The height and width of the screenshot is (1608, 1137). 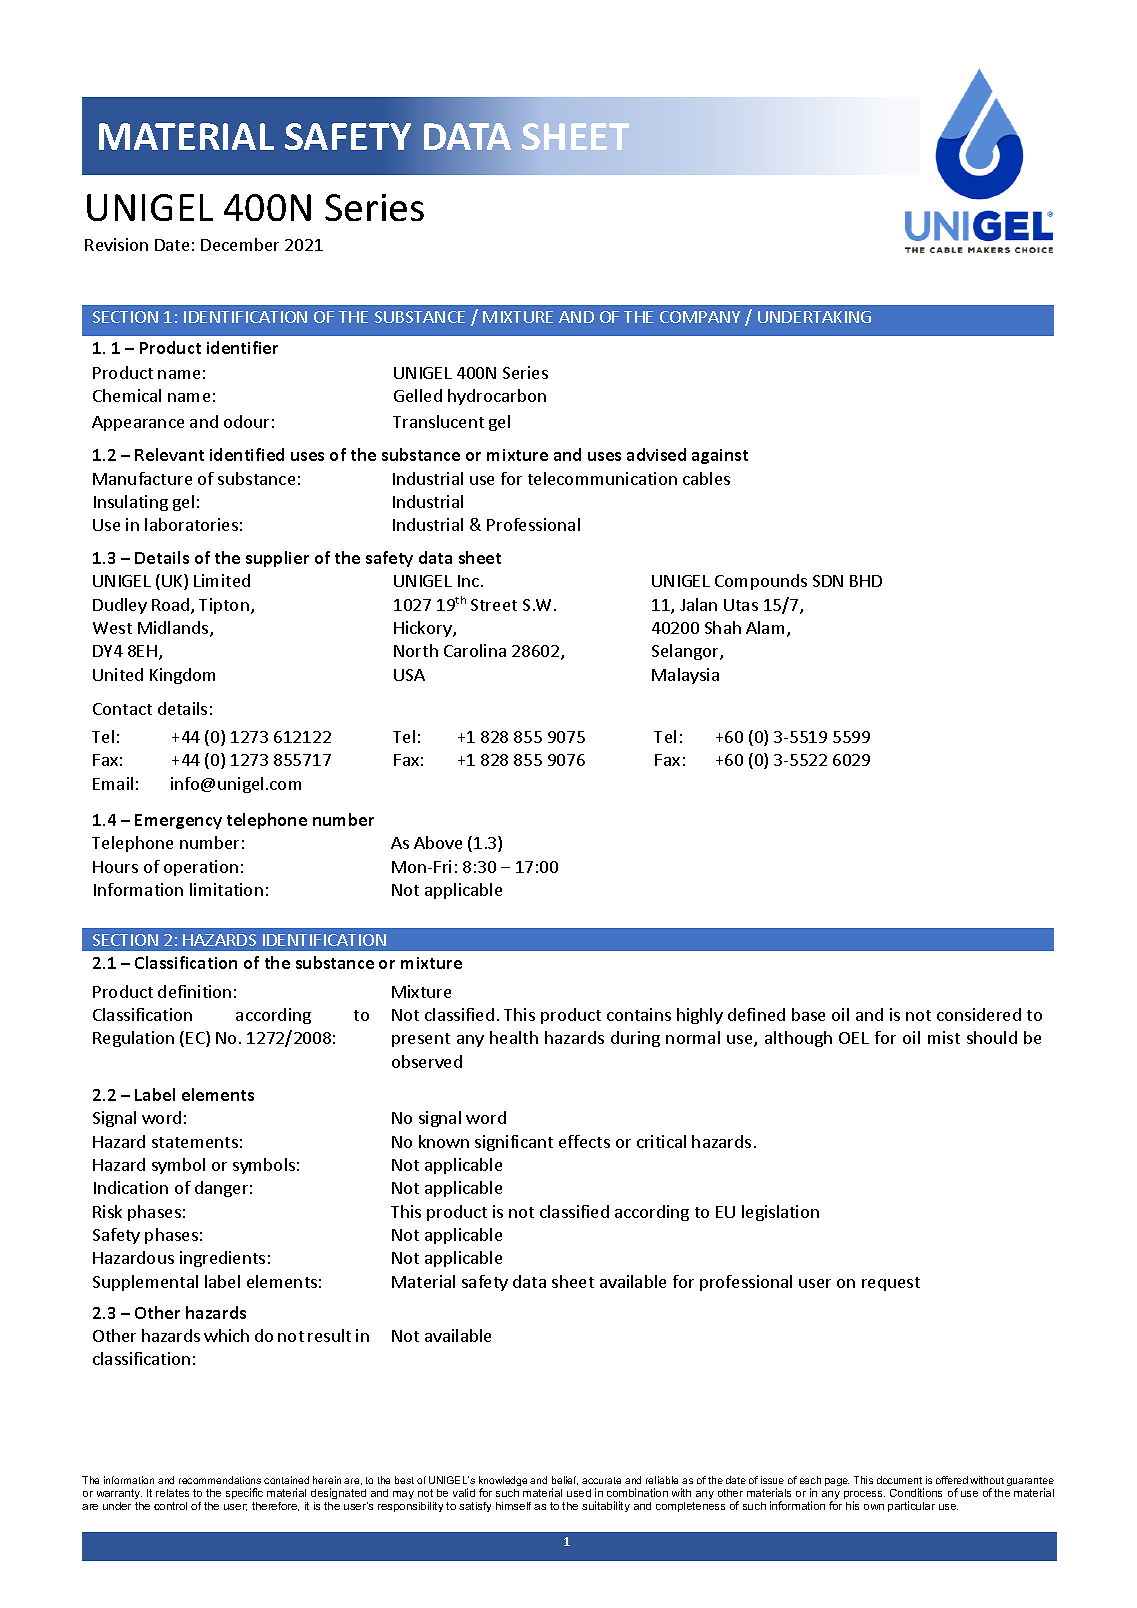 I want to click on document, so click(x=899, y=1480).
